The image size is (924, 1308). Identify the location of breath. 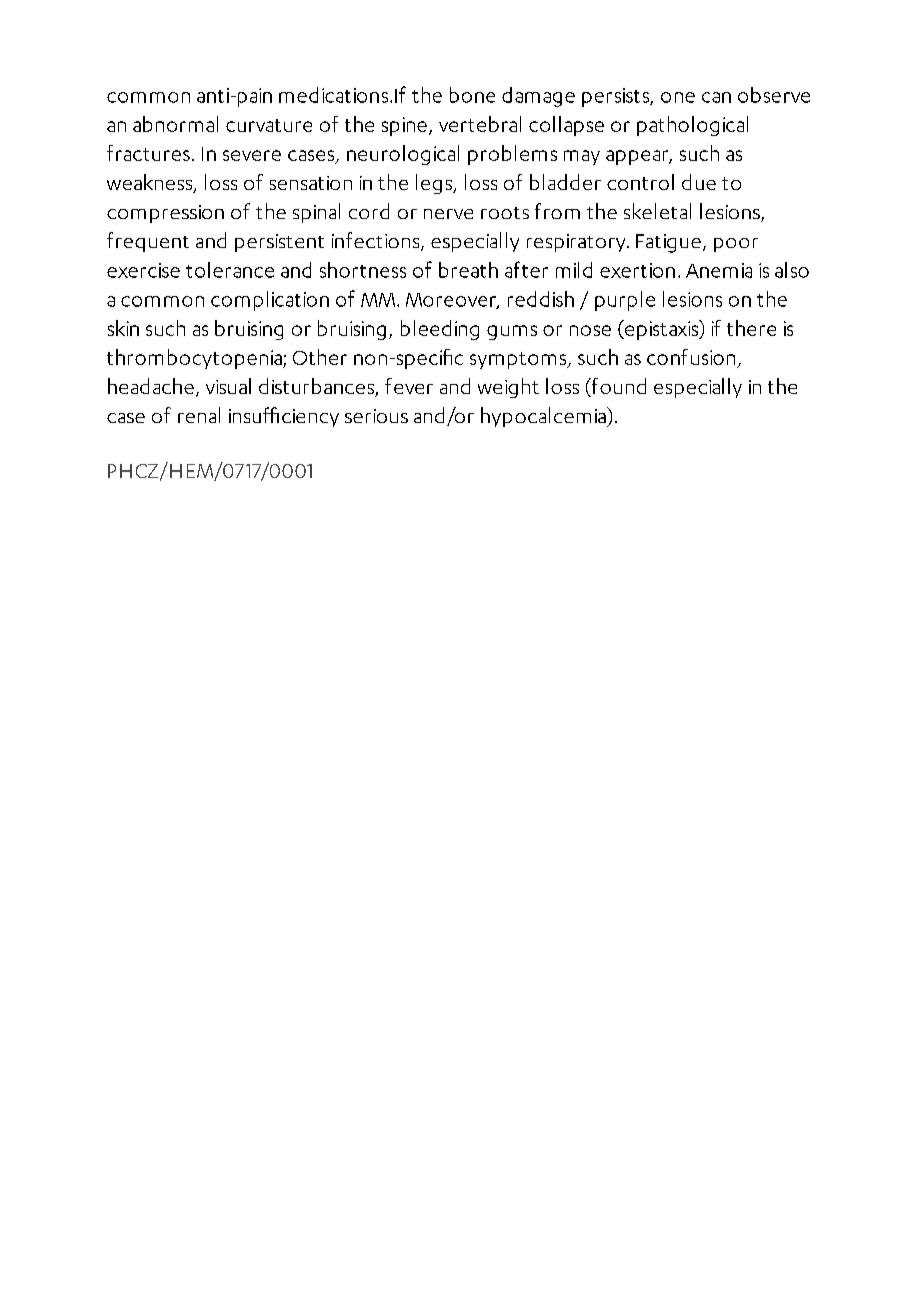
(468, 270).
